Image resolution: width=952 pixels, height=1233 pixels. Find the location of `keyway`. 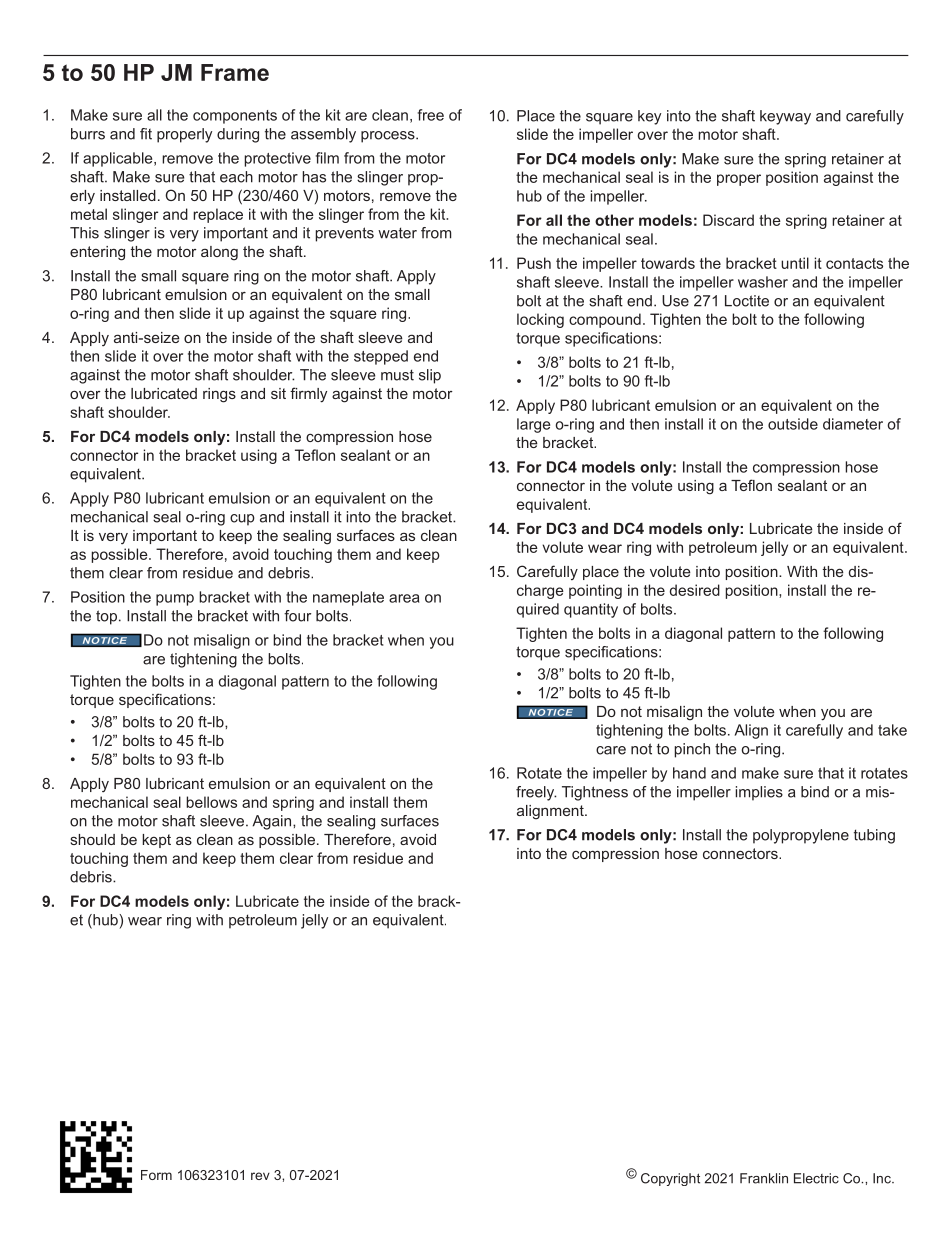

keyway is located at coordinates (785, 117).
